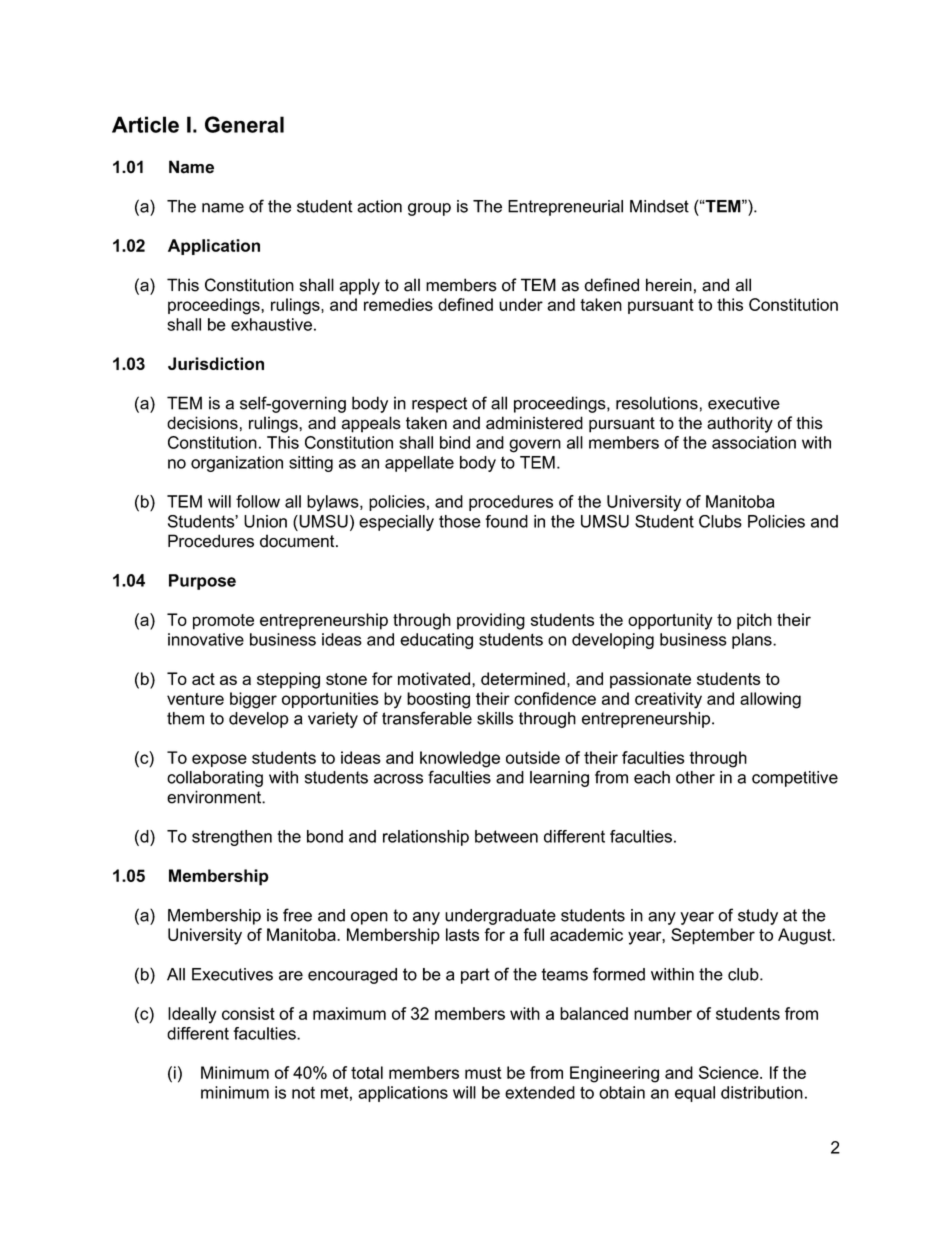 This document has width=952, height=1233. What do you see at coordinates (754, 442) in the document?
I see `association` at bounding box center [754, 442].
